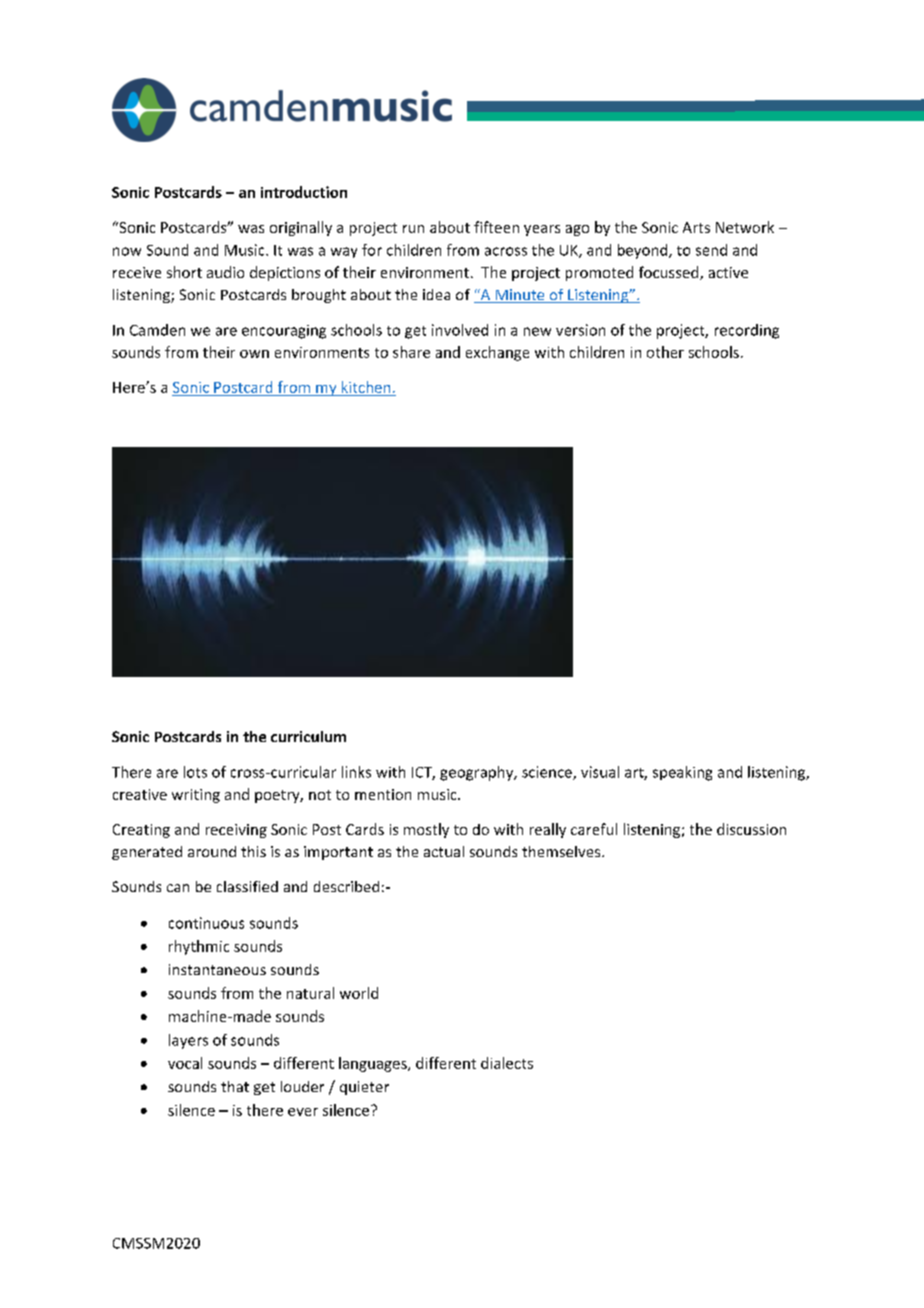 The height and width of the page is (1308, 924). I want to click on discussion, so click(751, 829).
